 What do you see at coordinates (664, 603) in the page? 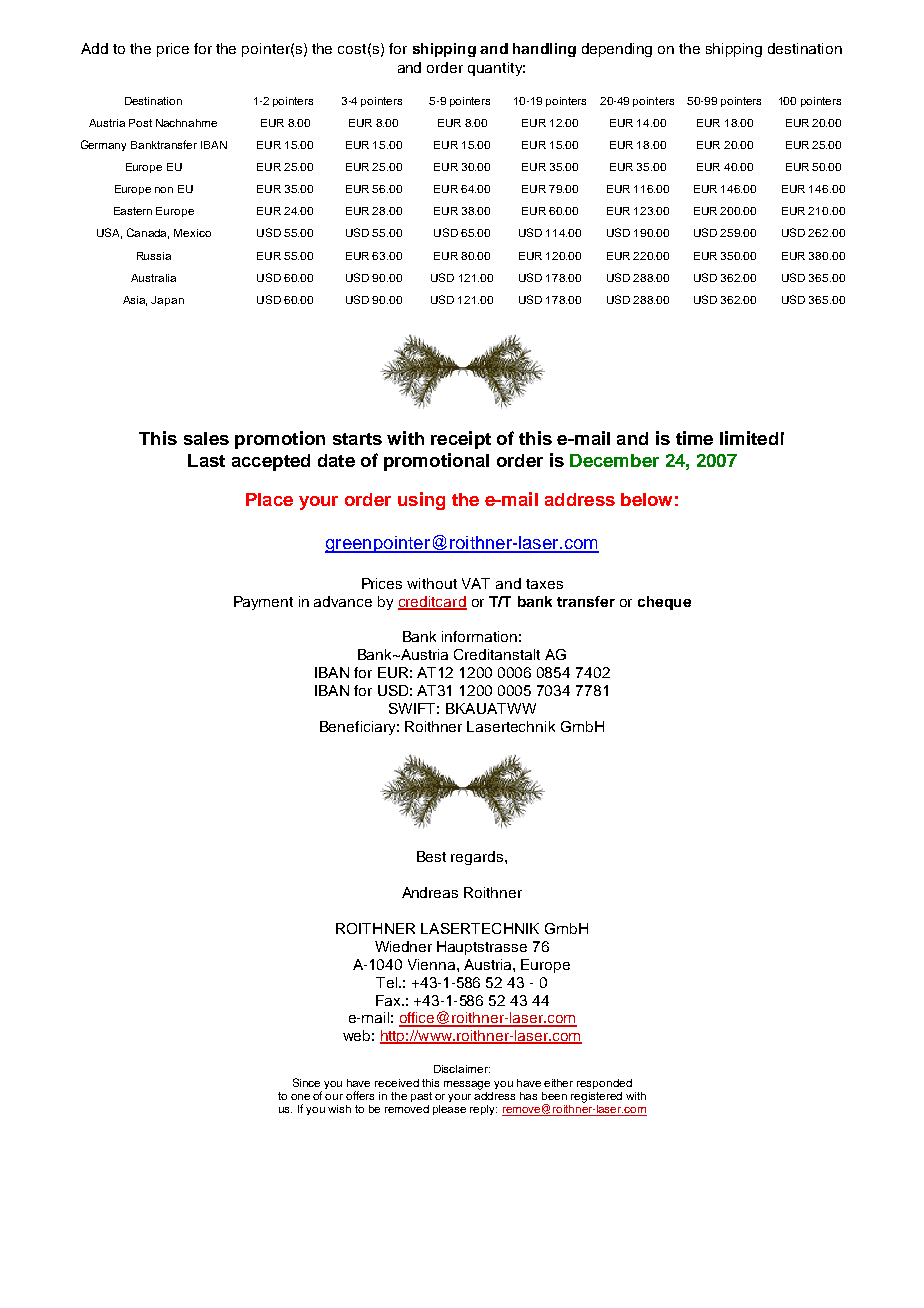
I see `cheque` at bounding box center [664, 603].
